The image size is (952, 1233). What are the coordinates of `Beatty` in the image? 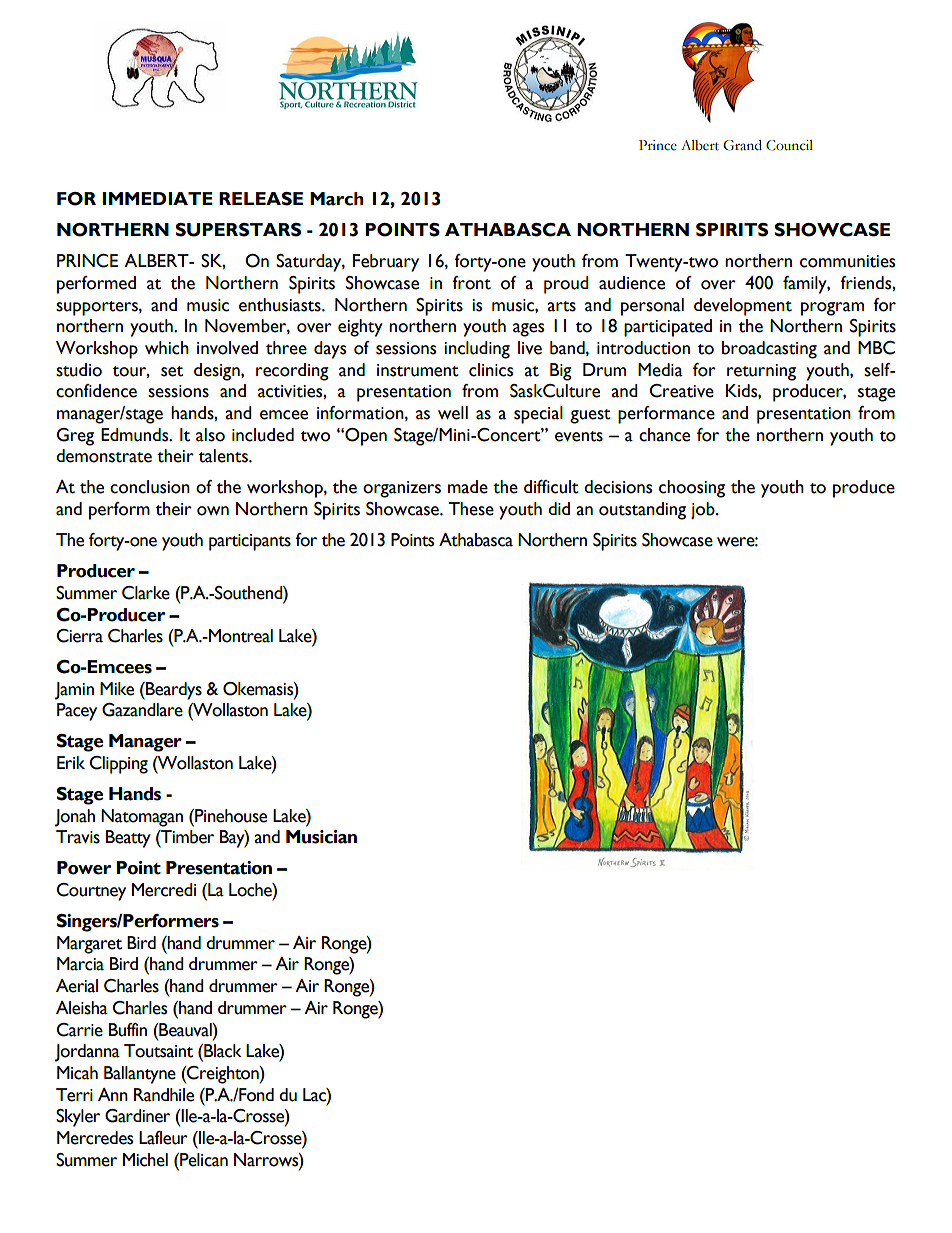 It's located at (128, 839).
